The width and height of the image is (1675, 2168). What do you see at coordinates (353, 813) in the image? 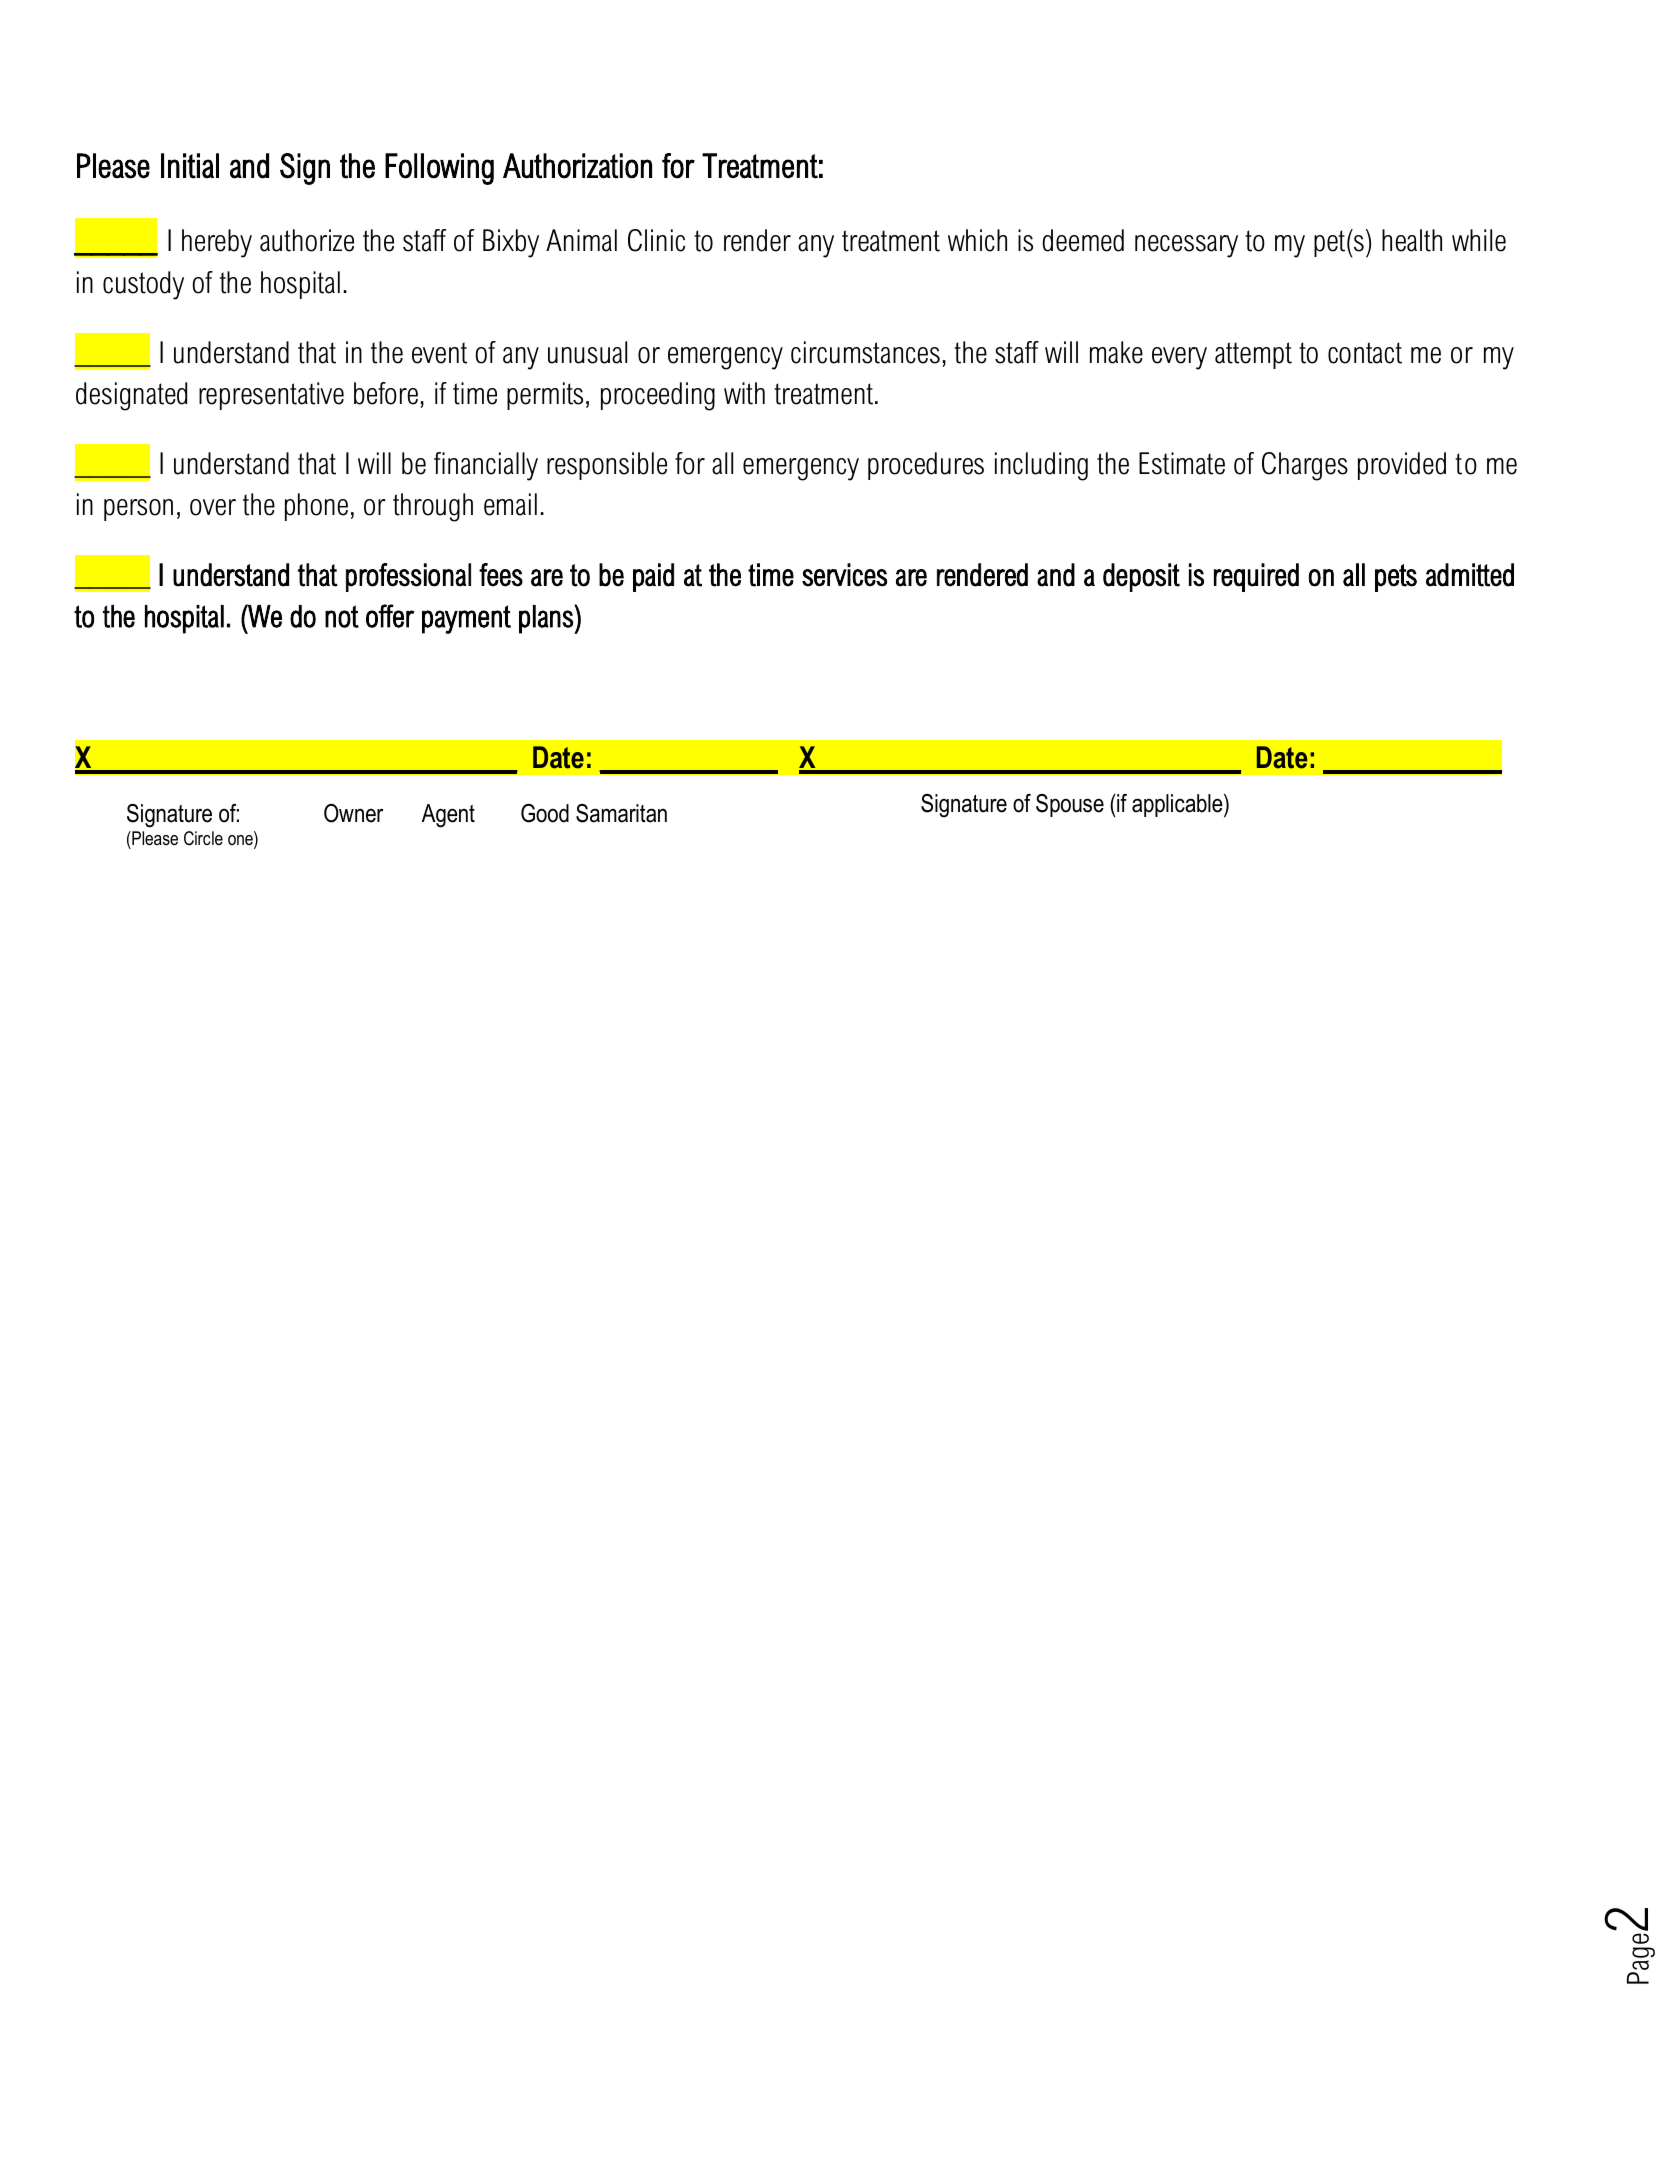
I see `Owner` at bounding box center [353, 813].
